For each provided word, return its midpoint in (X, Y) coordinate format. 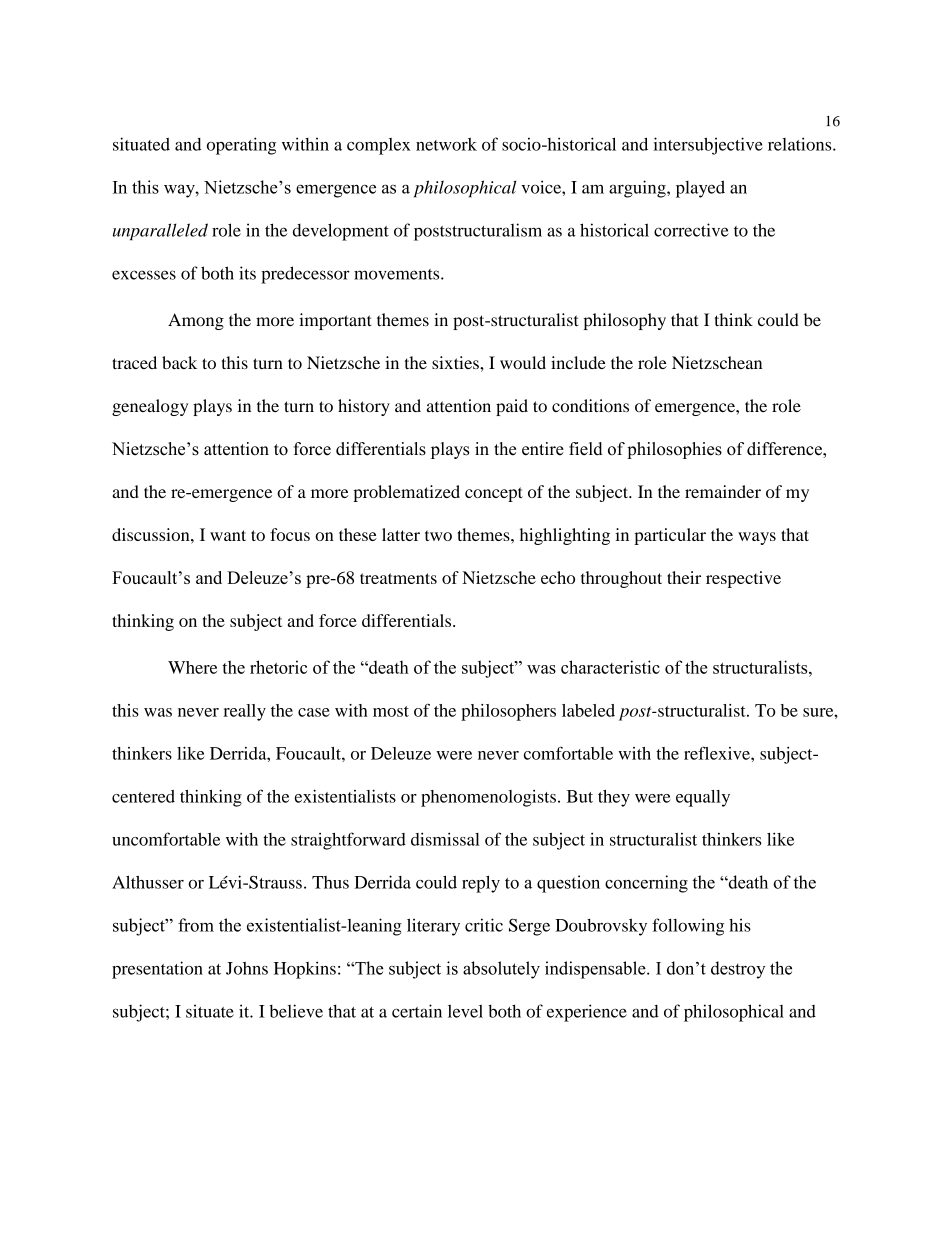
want (228, 535)
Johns (247, 968)
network (446, 144)
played (700, 189)
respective (743, 579)
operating (241, 146)
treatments (398, 578)
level (465, 1011)
